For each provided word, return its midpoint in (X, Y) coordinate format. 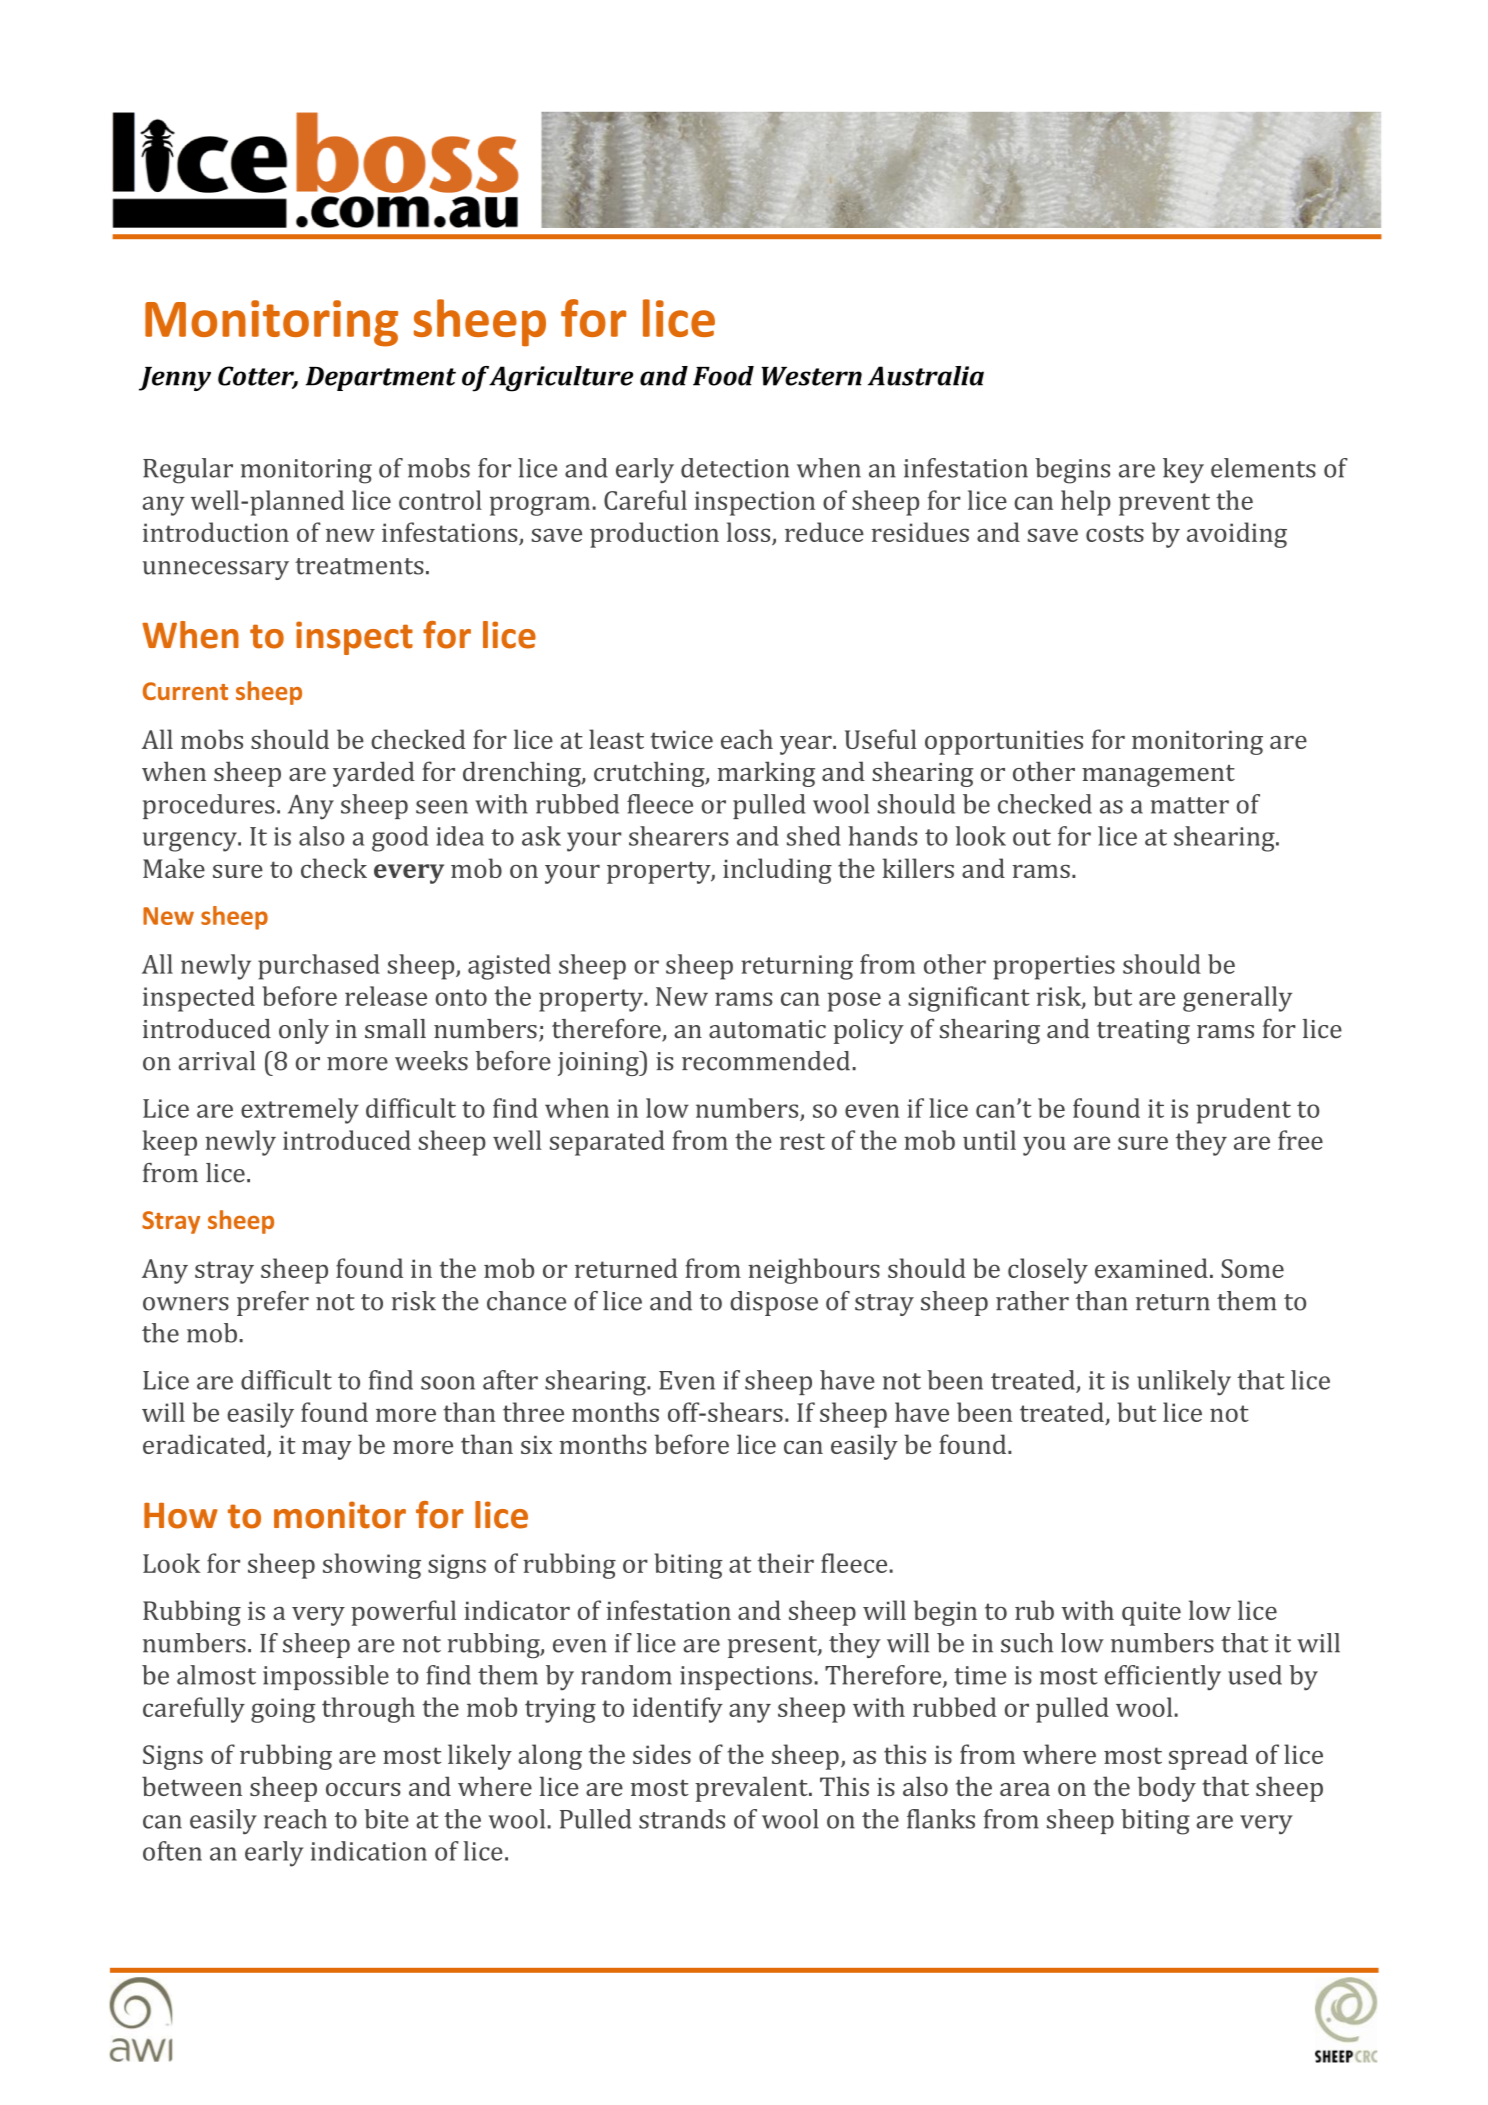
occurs (363, 1789)
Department (381, 379)
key (1183, 470)
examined (1151, 1268)
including (777, 871)
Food (723, 376)
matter (1190, 805)
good (400, 839)
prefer (273, 1303)
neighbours (814, 1271)
